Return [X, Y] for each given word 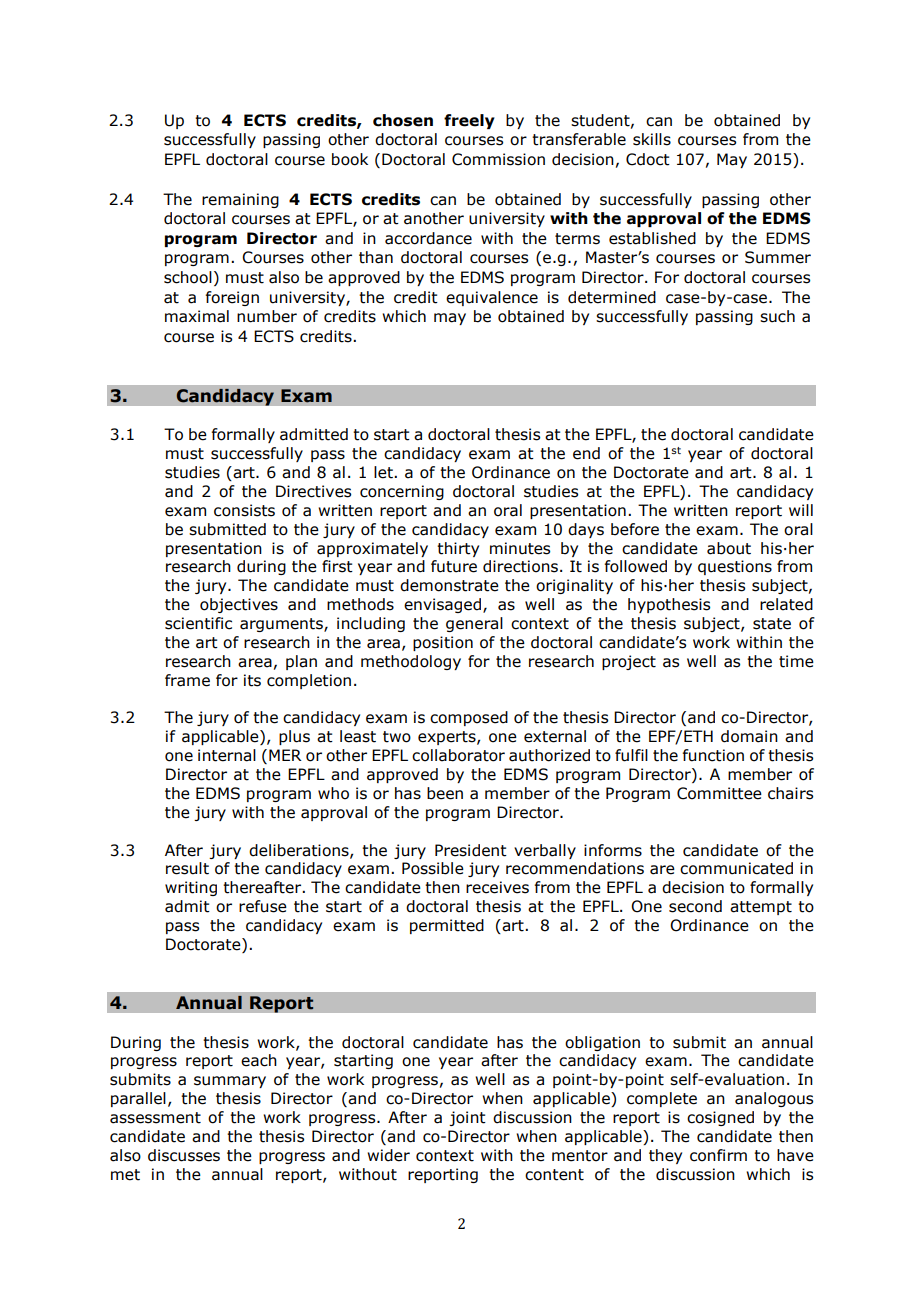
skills [652, 139]
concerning [402, 492]
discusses [184, 1155]
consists [244, 510]
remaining [240, 200]
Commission [498, 159]
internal [227, 755]
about [729, 548]
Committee [719, 793]
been [445, 793]
